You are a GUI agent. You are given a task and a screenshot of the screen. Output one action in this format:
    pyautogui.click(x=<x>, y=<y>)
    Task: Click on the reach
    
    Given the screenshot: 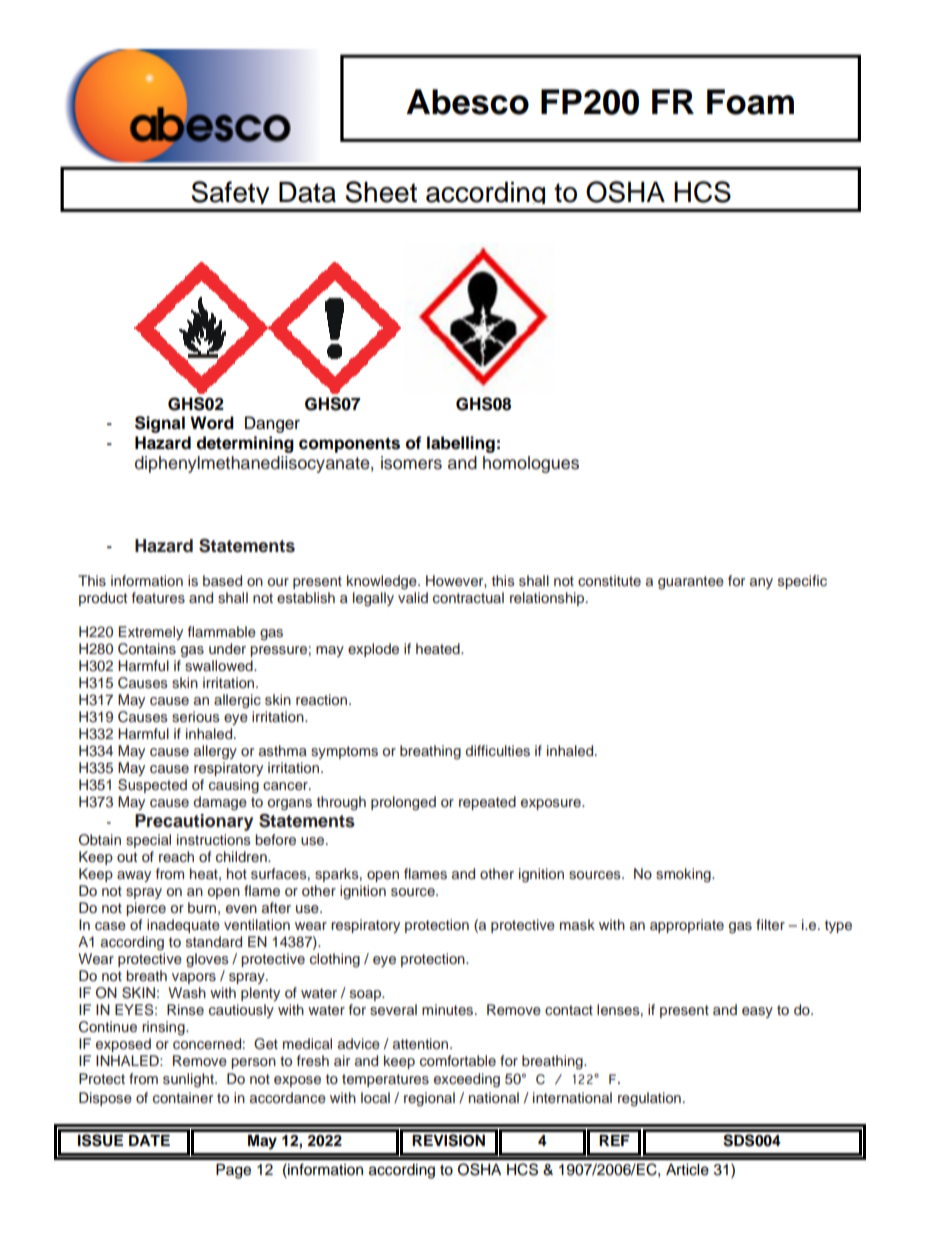 What is the action you would take?
    pyautogui.click(x=176, y=856)
